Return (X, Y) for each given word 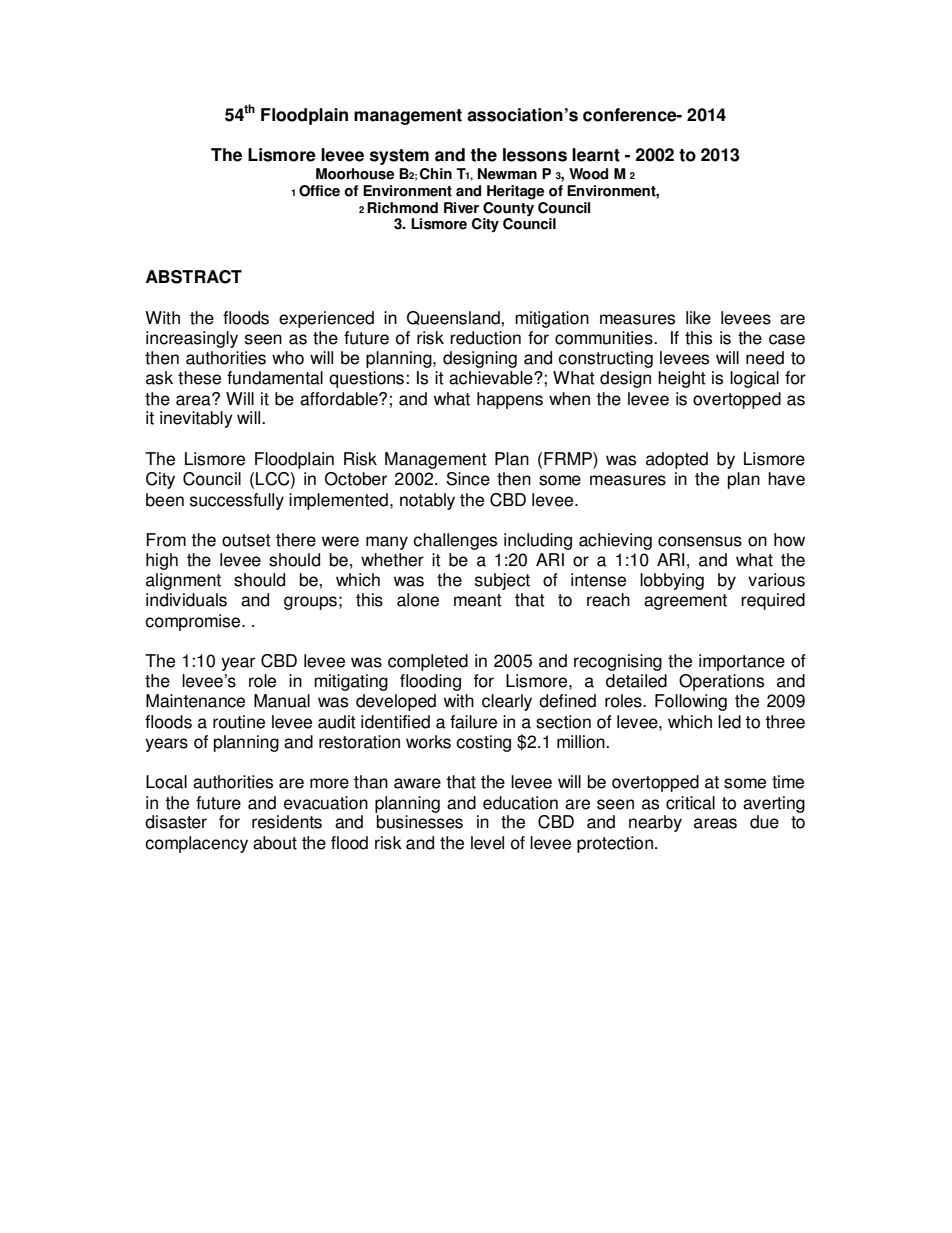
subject (502, 581)
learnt (596, 155)
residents (287, 822)
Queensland (454, 318)
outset (246, 540)
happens (510, 400)
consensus (700, 541)
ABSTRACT (194, 277)
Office (319, 191)
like (698, 318)
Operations (721, 682)
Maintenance (195, 701)
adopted (677, 460)
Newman (507, 174)
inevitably (196, 419)
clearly (507, 702)
